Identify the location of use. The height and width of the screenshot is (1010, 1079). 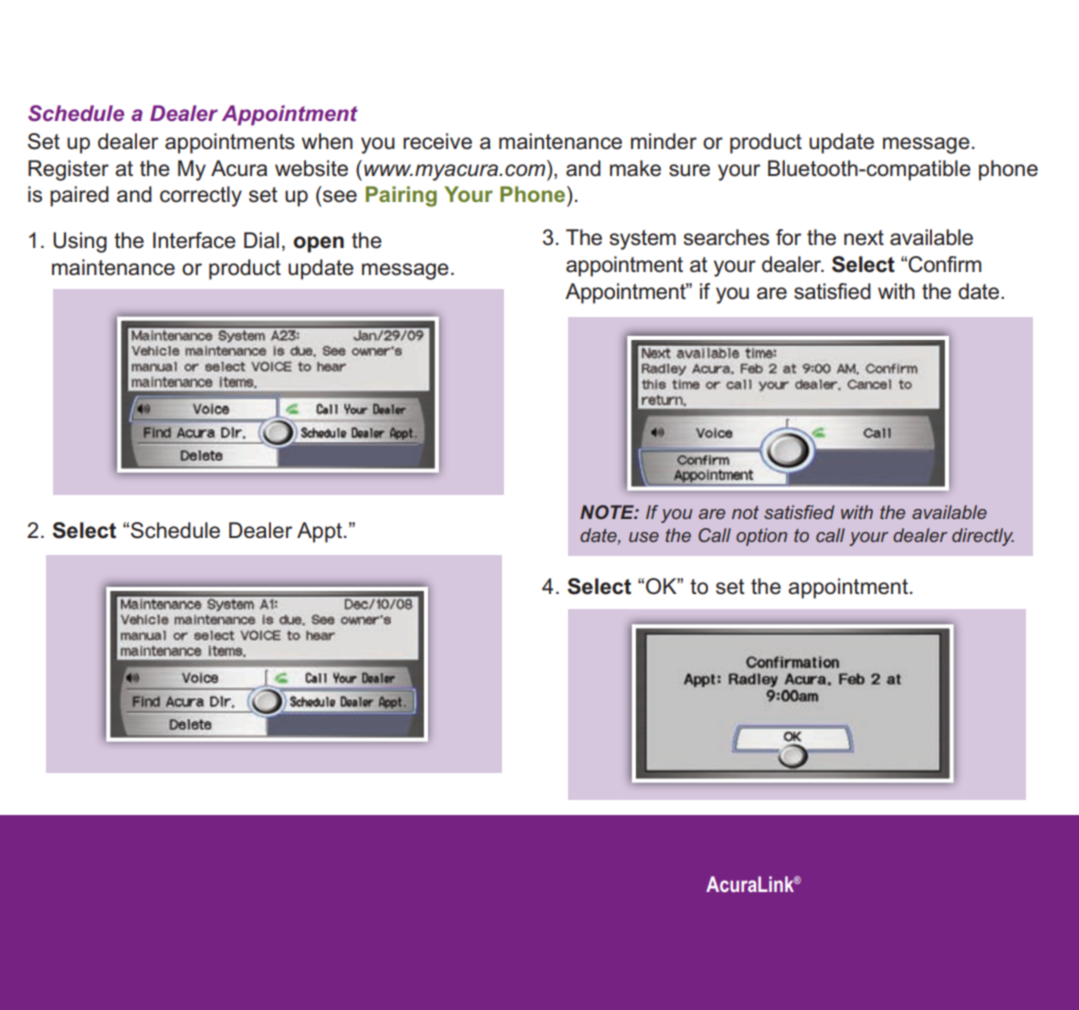
(644, 537).
